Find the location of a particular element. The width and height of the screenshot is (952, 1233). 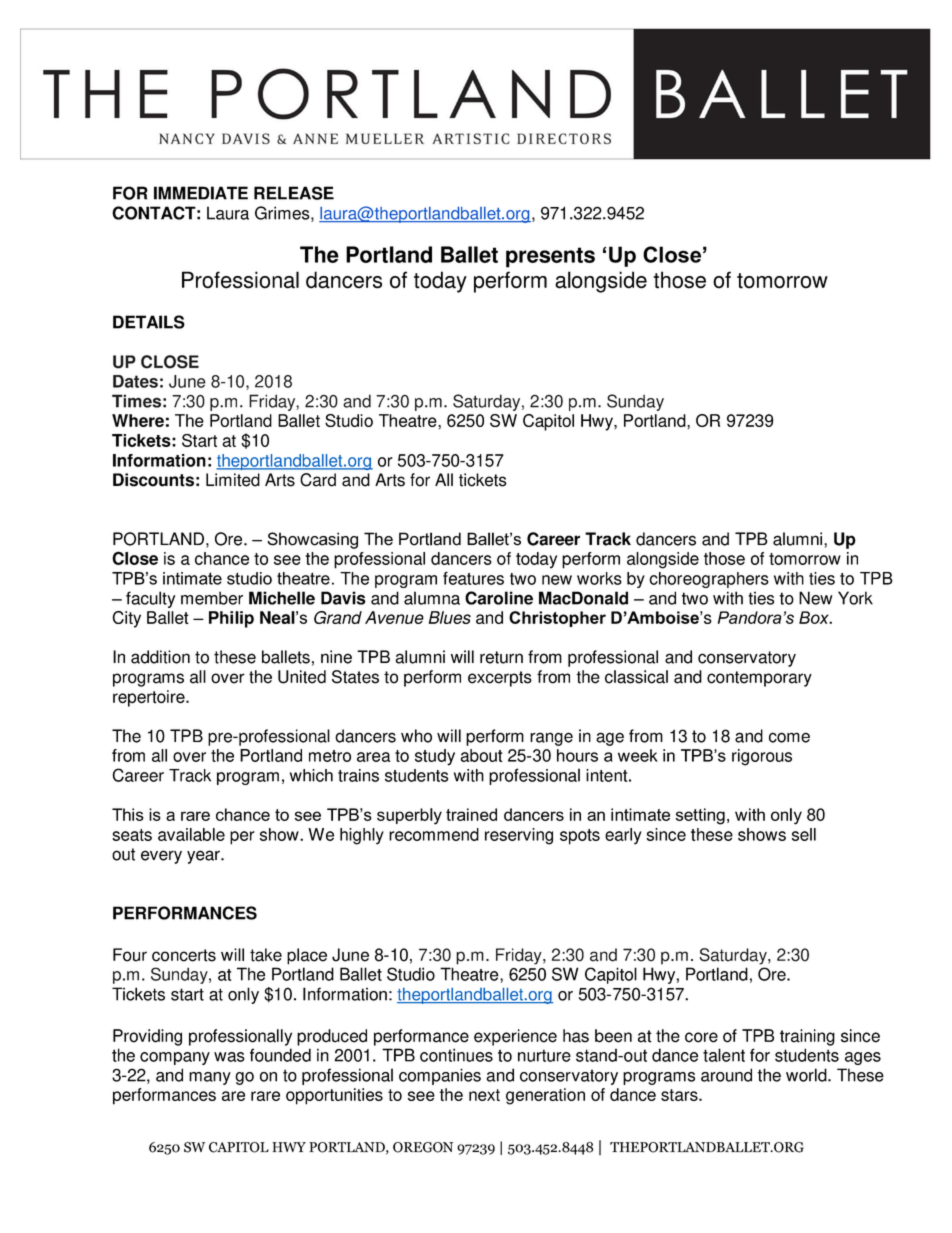

many is located at coordinates (210, 1078).
